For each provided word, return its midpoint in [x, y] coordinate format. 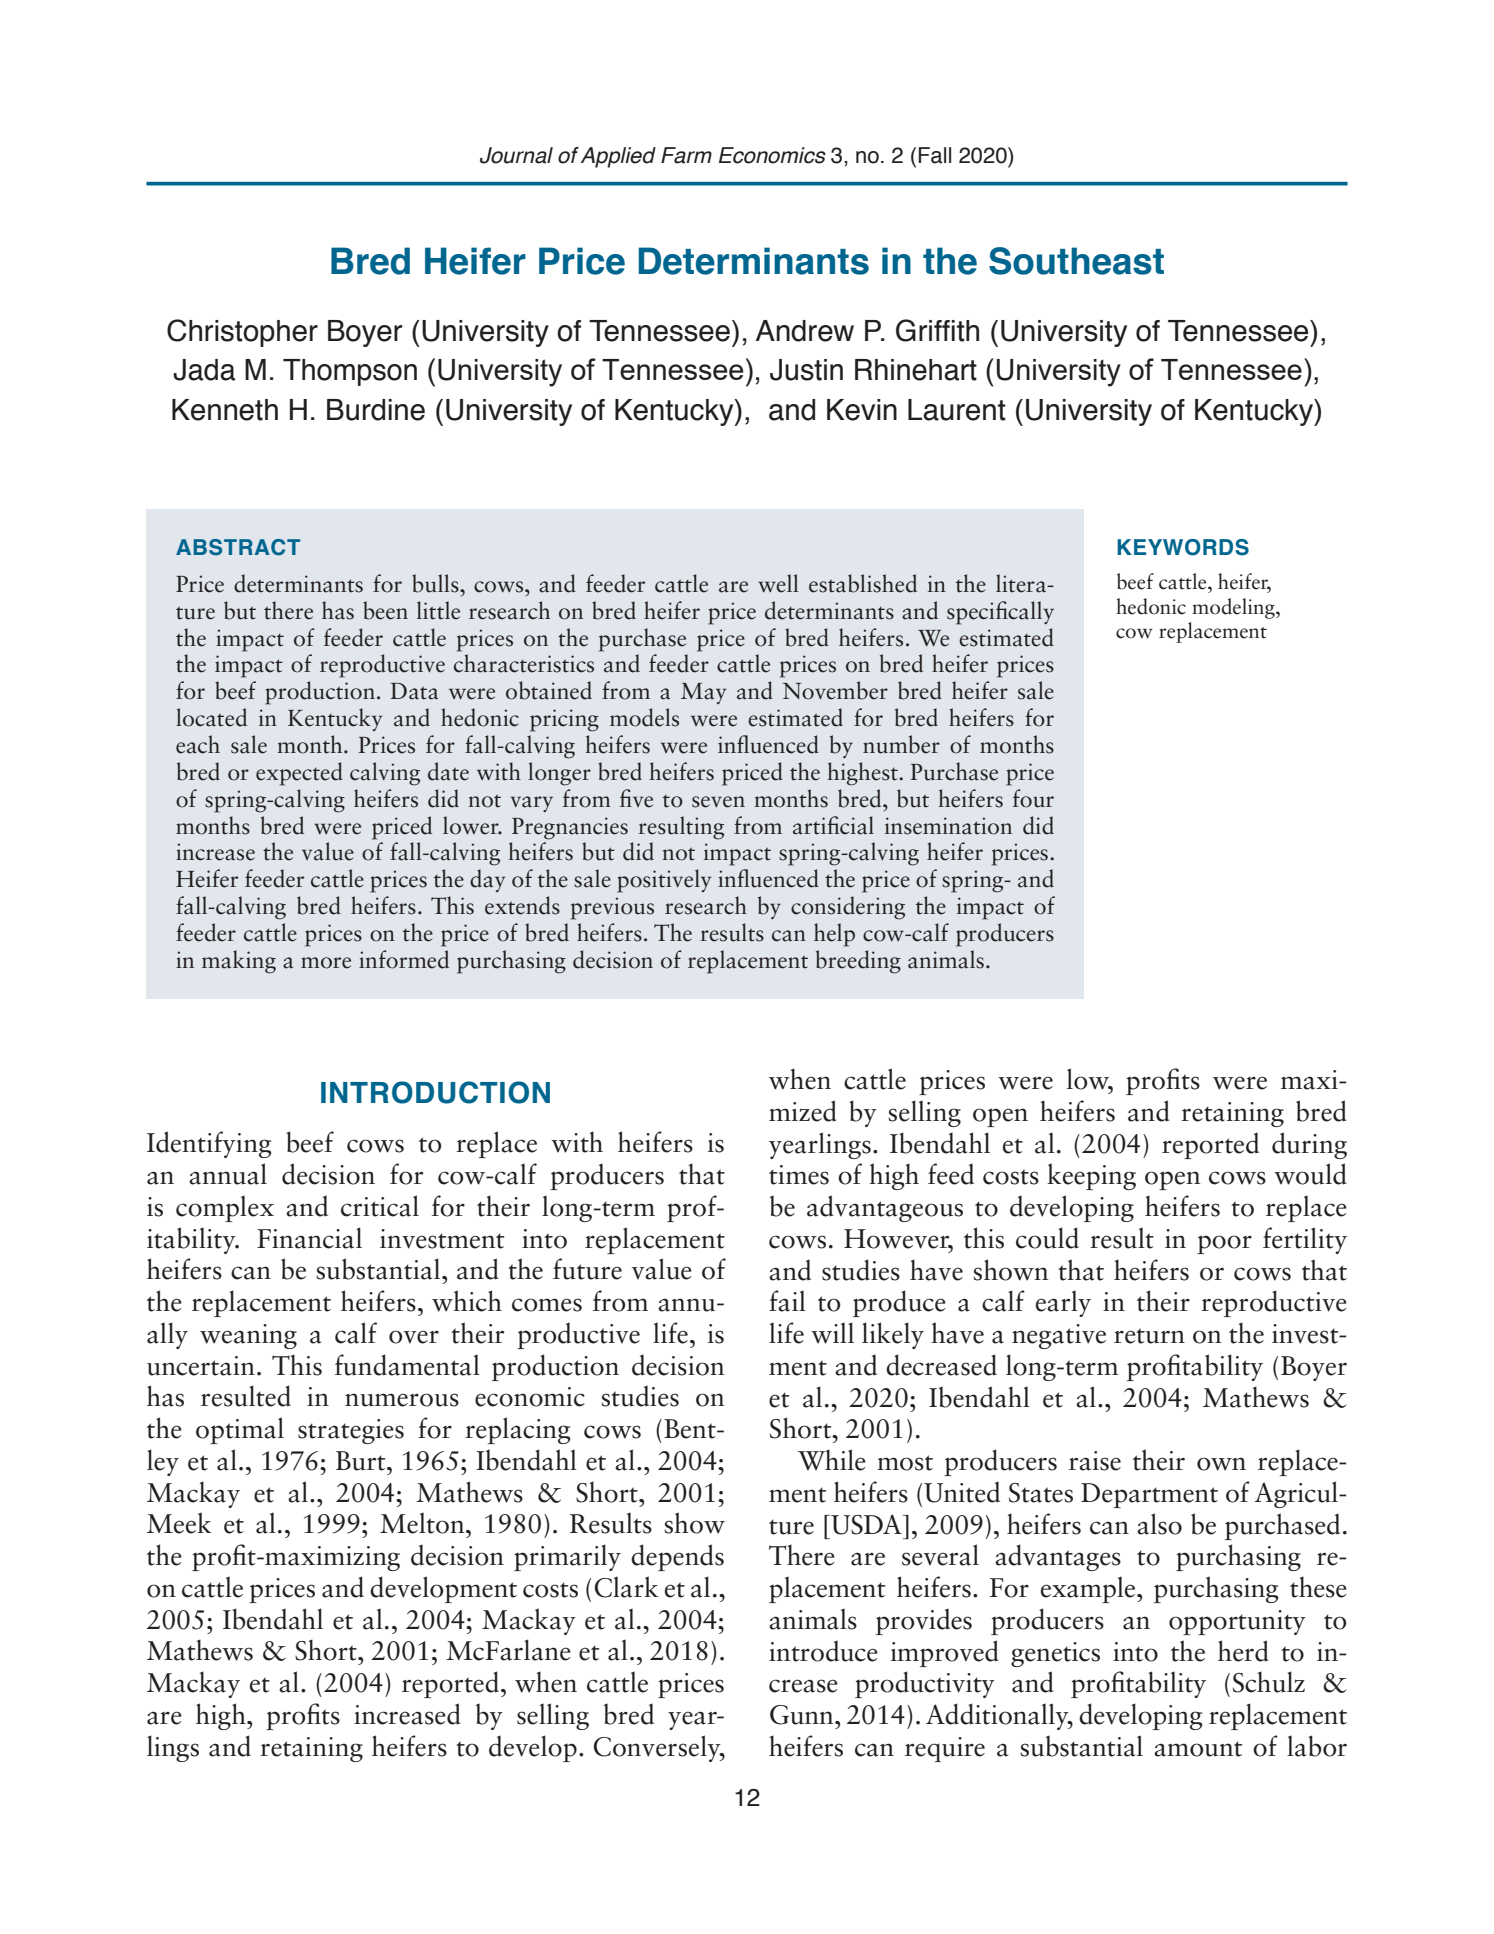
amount [1198, 1749]
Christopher [242, 333]
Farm [686, 155]
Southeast [1076, 261]
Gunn [803, 1715]
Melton [423, 1523]
